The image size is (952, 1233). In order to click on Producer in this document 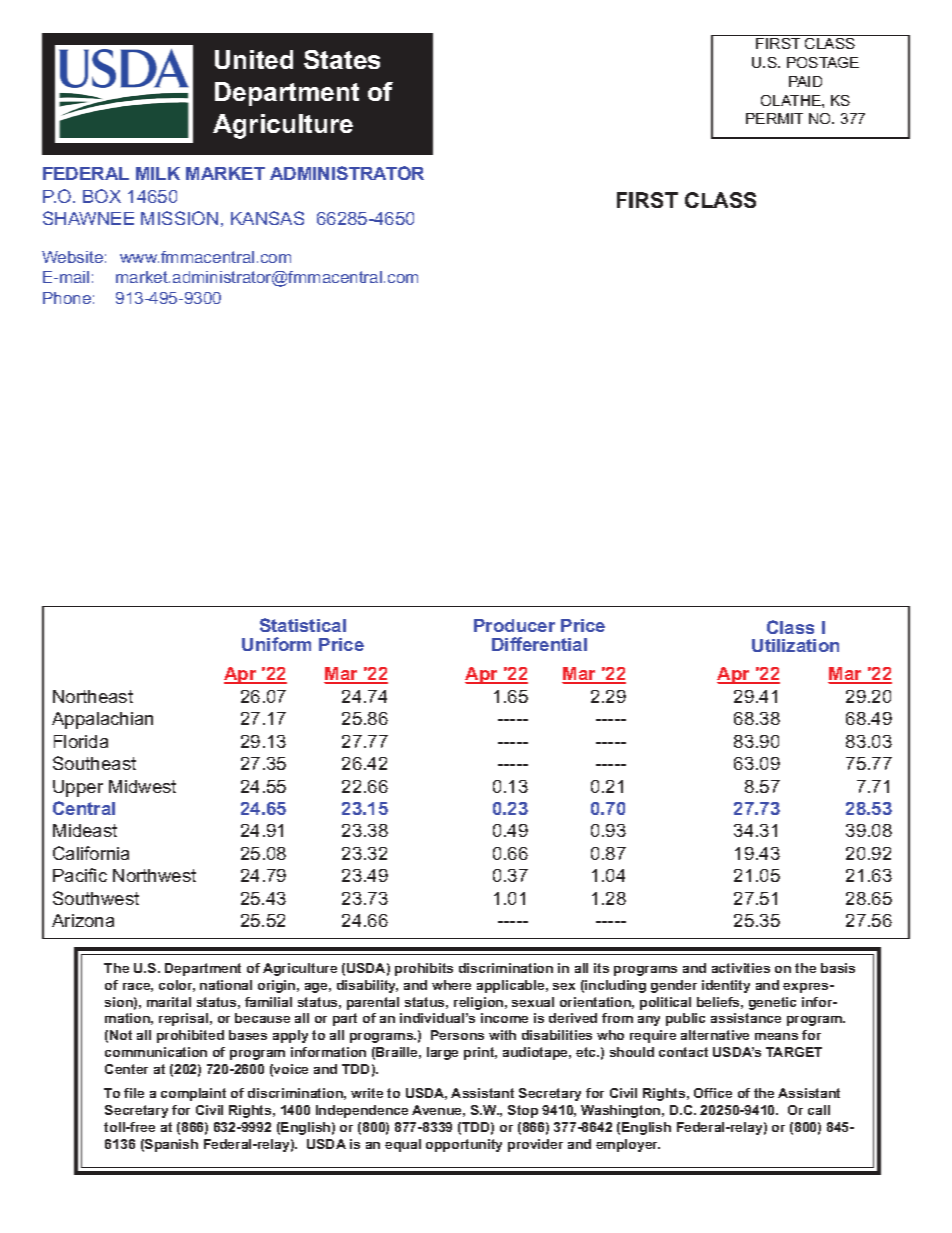, I will do `click(514, 625)`.
